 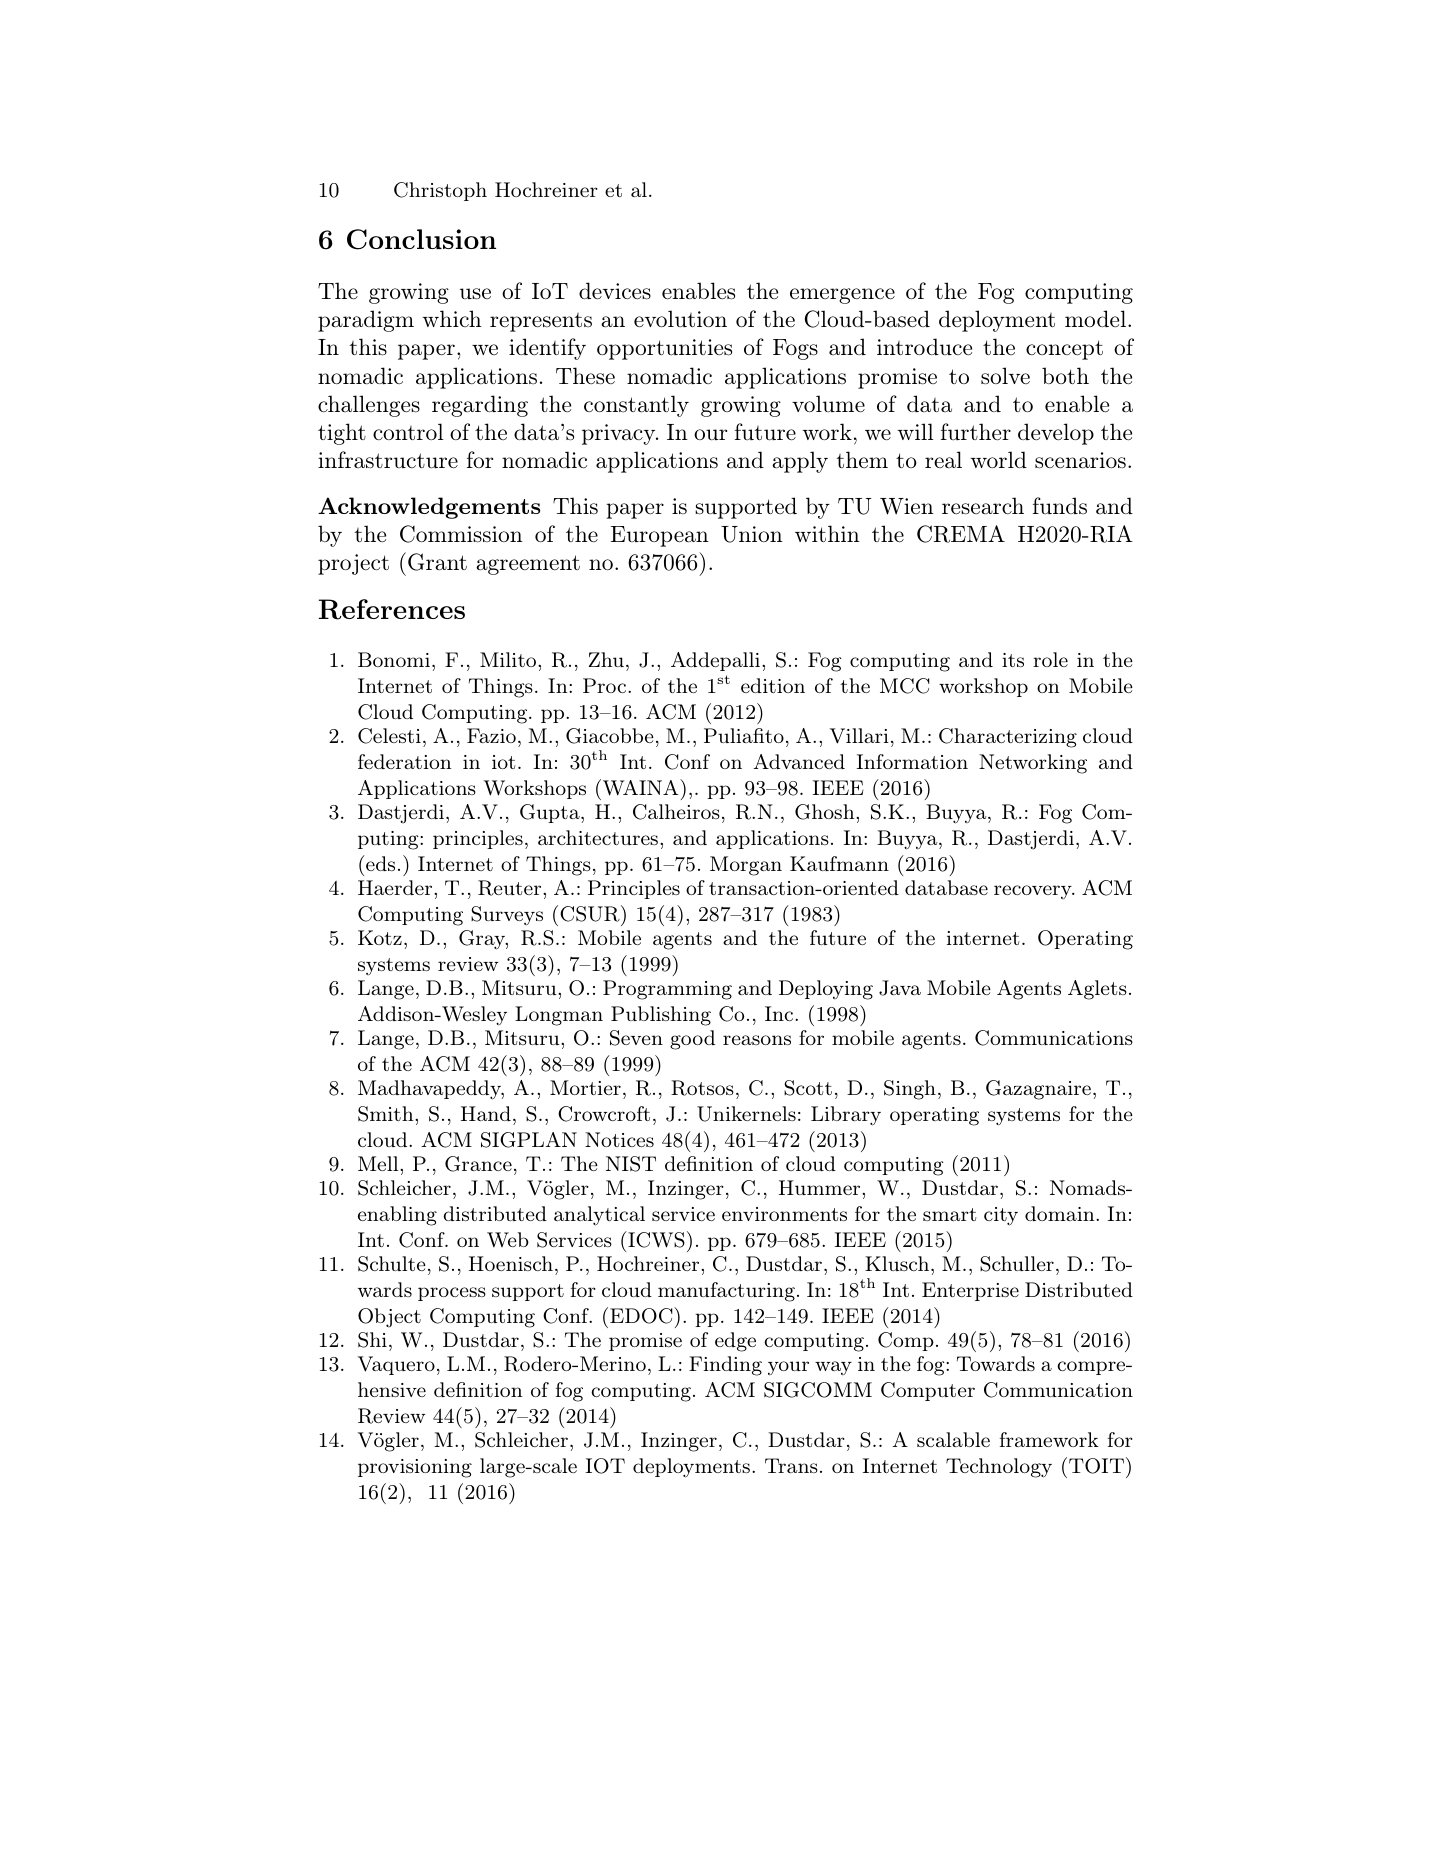 What do you see at coordinates (725, 1366) in the screenshot?
I see `Finding` at bounding box center [725, 1366].
